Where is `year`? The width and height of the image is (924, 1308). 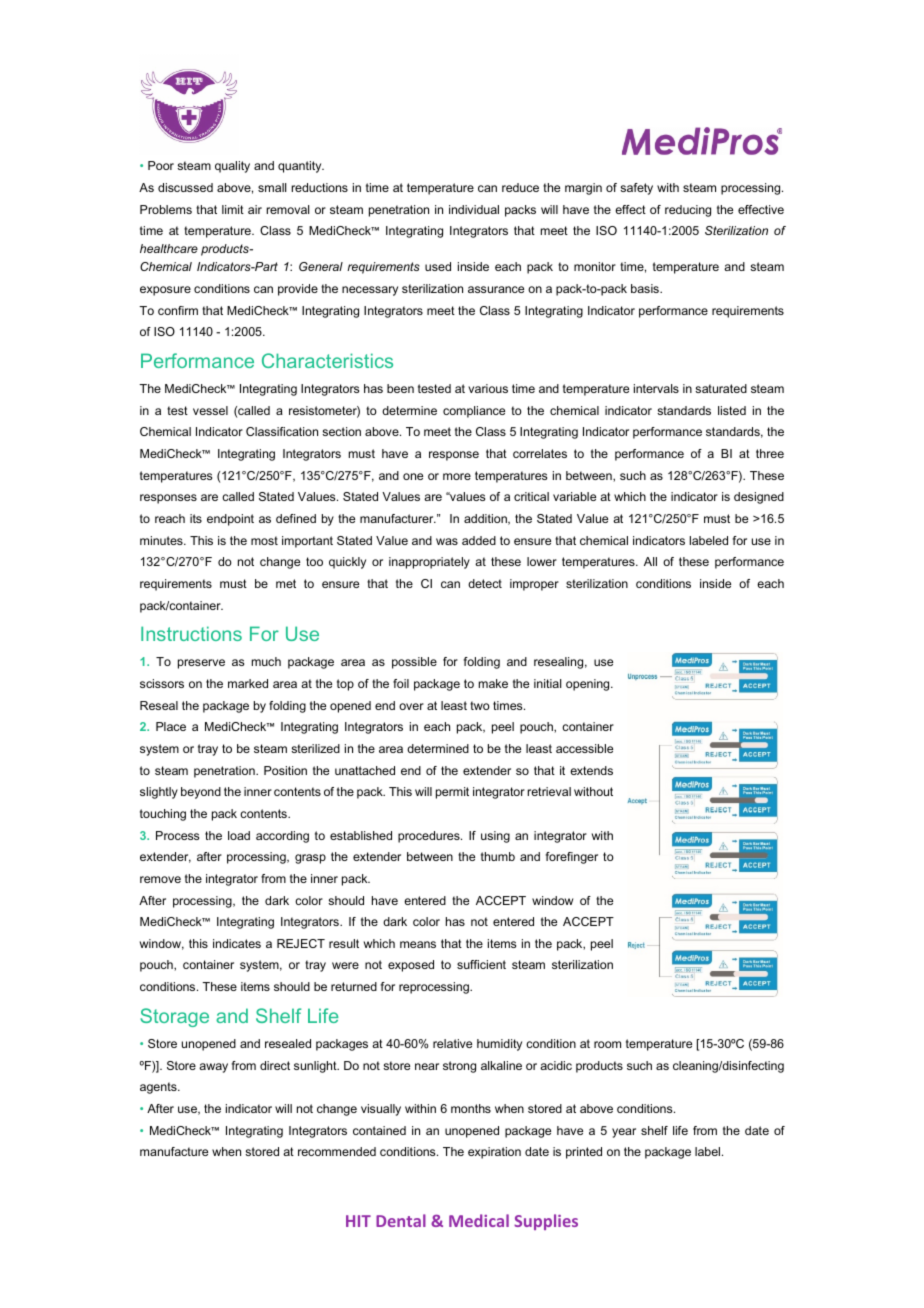
year is located at coordinates (624, 1133).
